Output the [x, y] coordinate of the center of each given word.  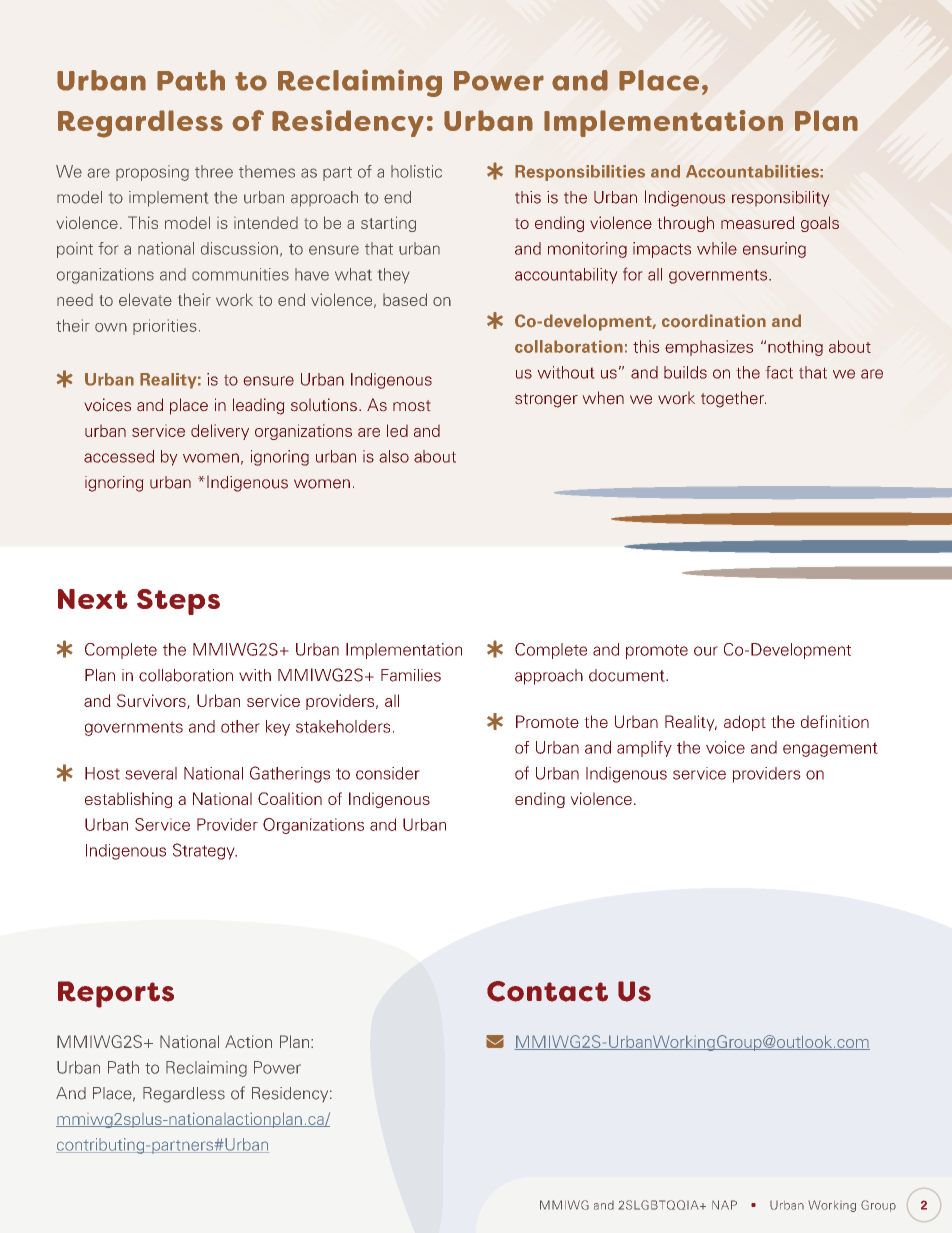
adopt [745, 723]
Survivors [152, 701]
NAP [724, 1205]
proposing [152, 173]
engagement [830, 749]
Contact [547, 991]
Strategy [205, 851]
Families [411, 675]
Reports [116, 994]
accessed [119, 456]
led [397, 430]
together [733, 399]
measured [758, 222]
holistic [416, 171]
